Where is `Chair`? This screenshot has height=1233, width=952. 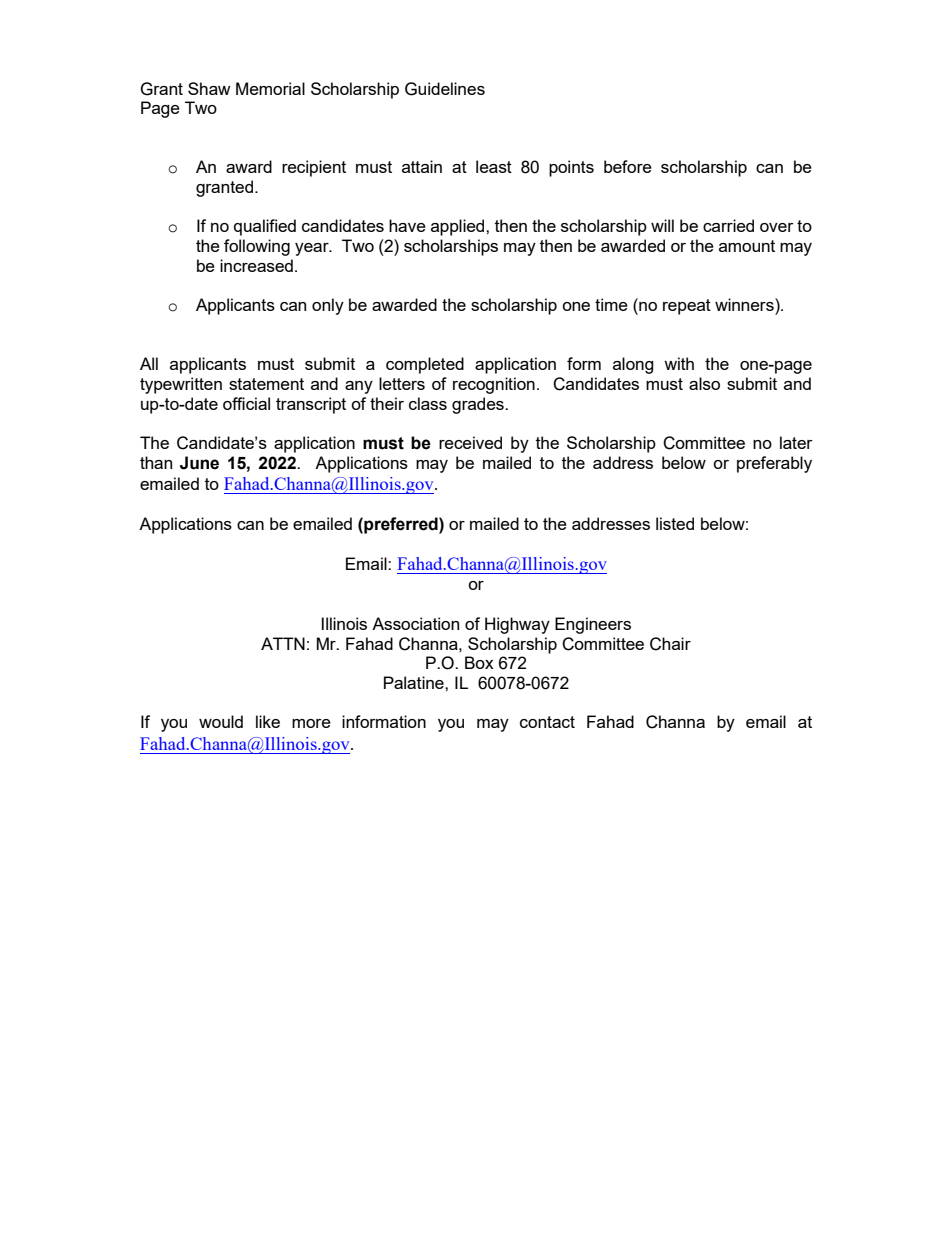 Chair is located at coordinates (670, 644).
